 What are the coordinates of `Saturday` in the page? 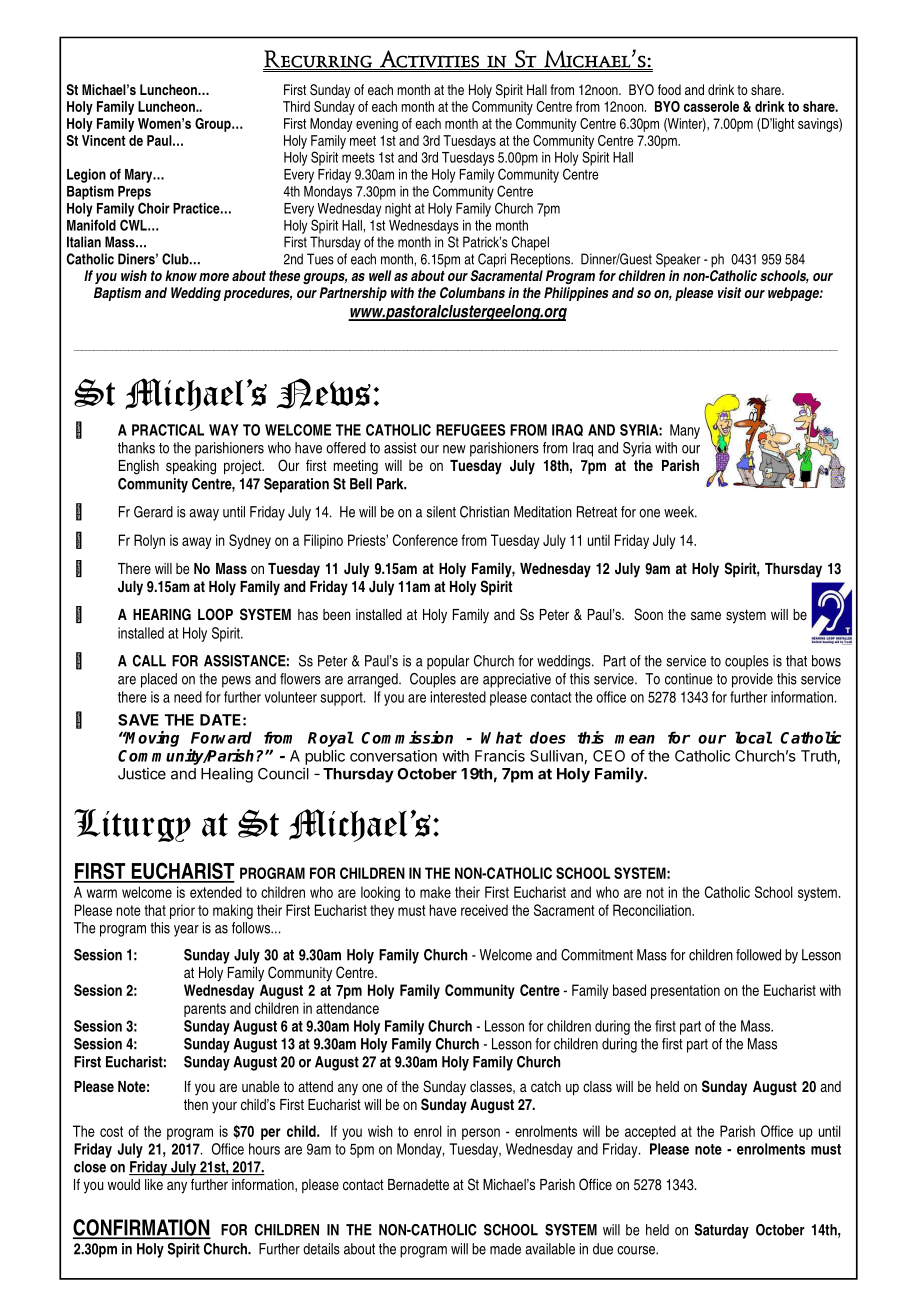 It's located at (722, 1231).
